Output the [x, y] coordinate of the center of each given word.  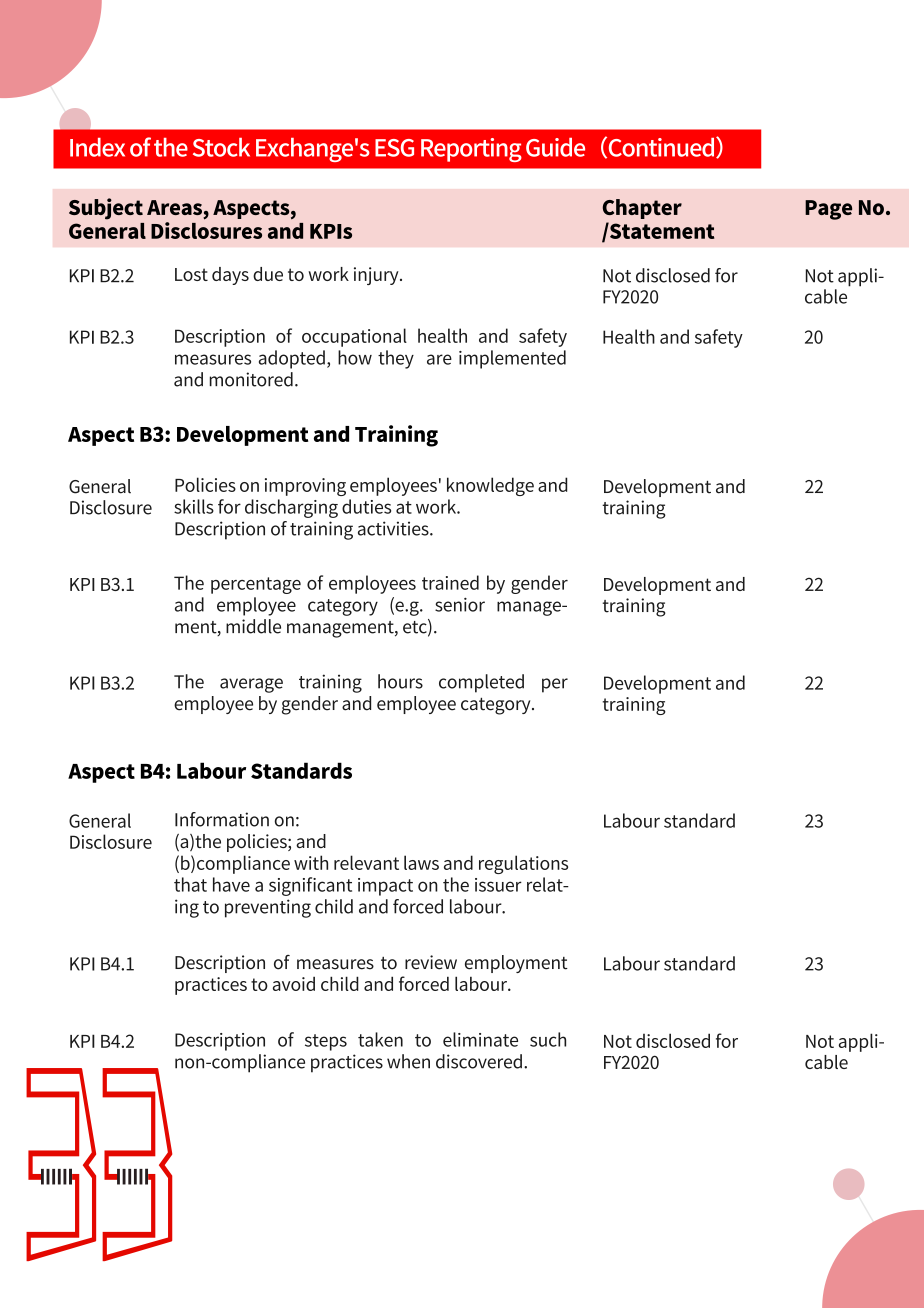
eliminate [480, 1039]
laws [421, 862]
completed [481, 683]
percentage [256, 585]
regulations [523, 864]
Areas [175, 209]
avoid [294, 984]
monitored [251, 379]
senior [460, 605]
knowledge [490, 486]
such [548, 1039]
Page [828, 210]
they [396, 359]
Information [222, 819]
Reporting [471, 150]
